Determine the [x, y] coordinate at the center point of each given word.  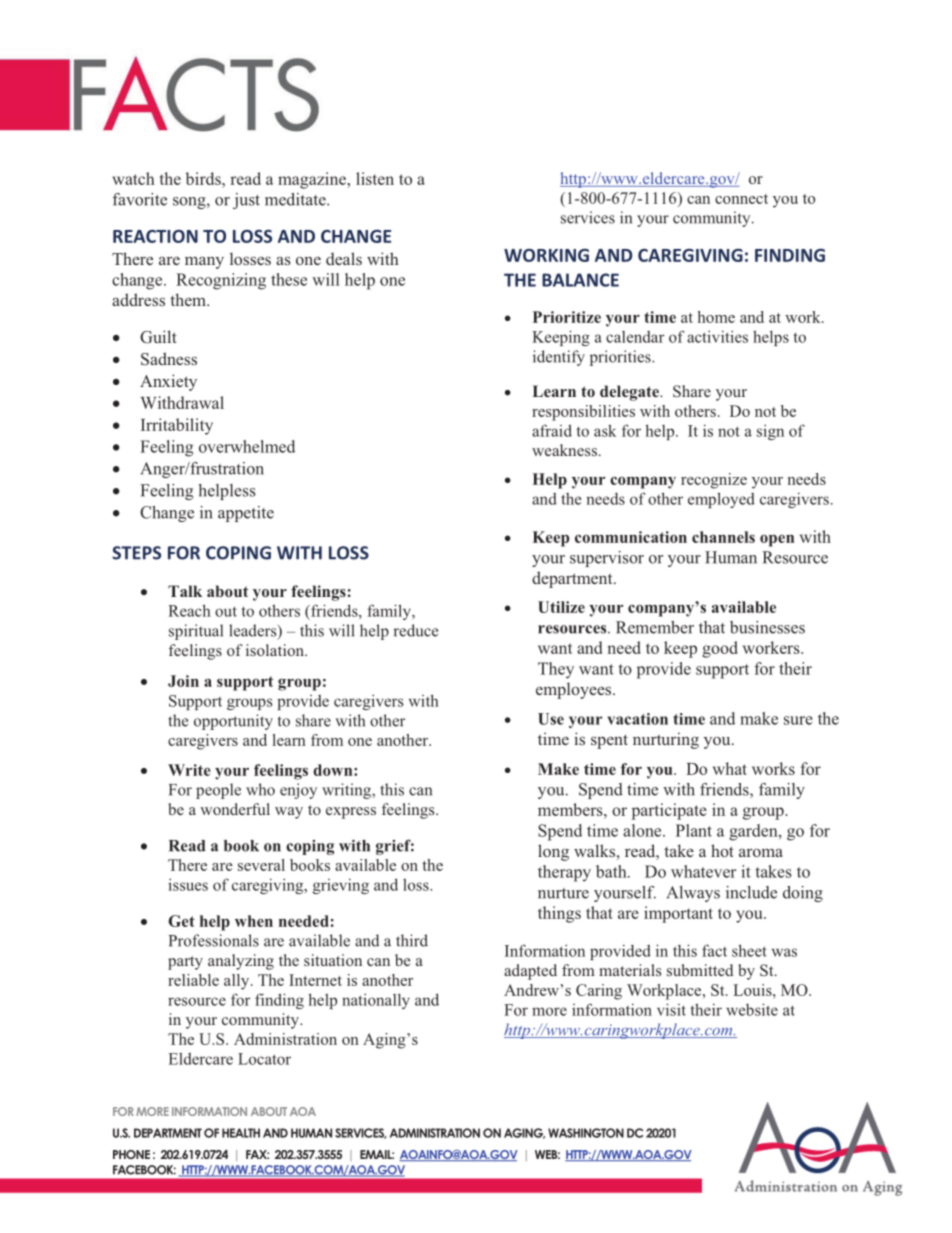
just [246, 201]
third [412, 940]
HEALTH [241, 1133]
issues [188, 884]
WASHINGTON [586, 1133]
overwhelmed [247, 446]
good [720, 649]
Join [183, 681]
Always [693, 894]
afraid [552, 430]
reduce [415, 630]
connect [741, 199]
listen [375, 178]
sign [770, 432]
